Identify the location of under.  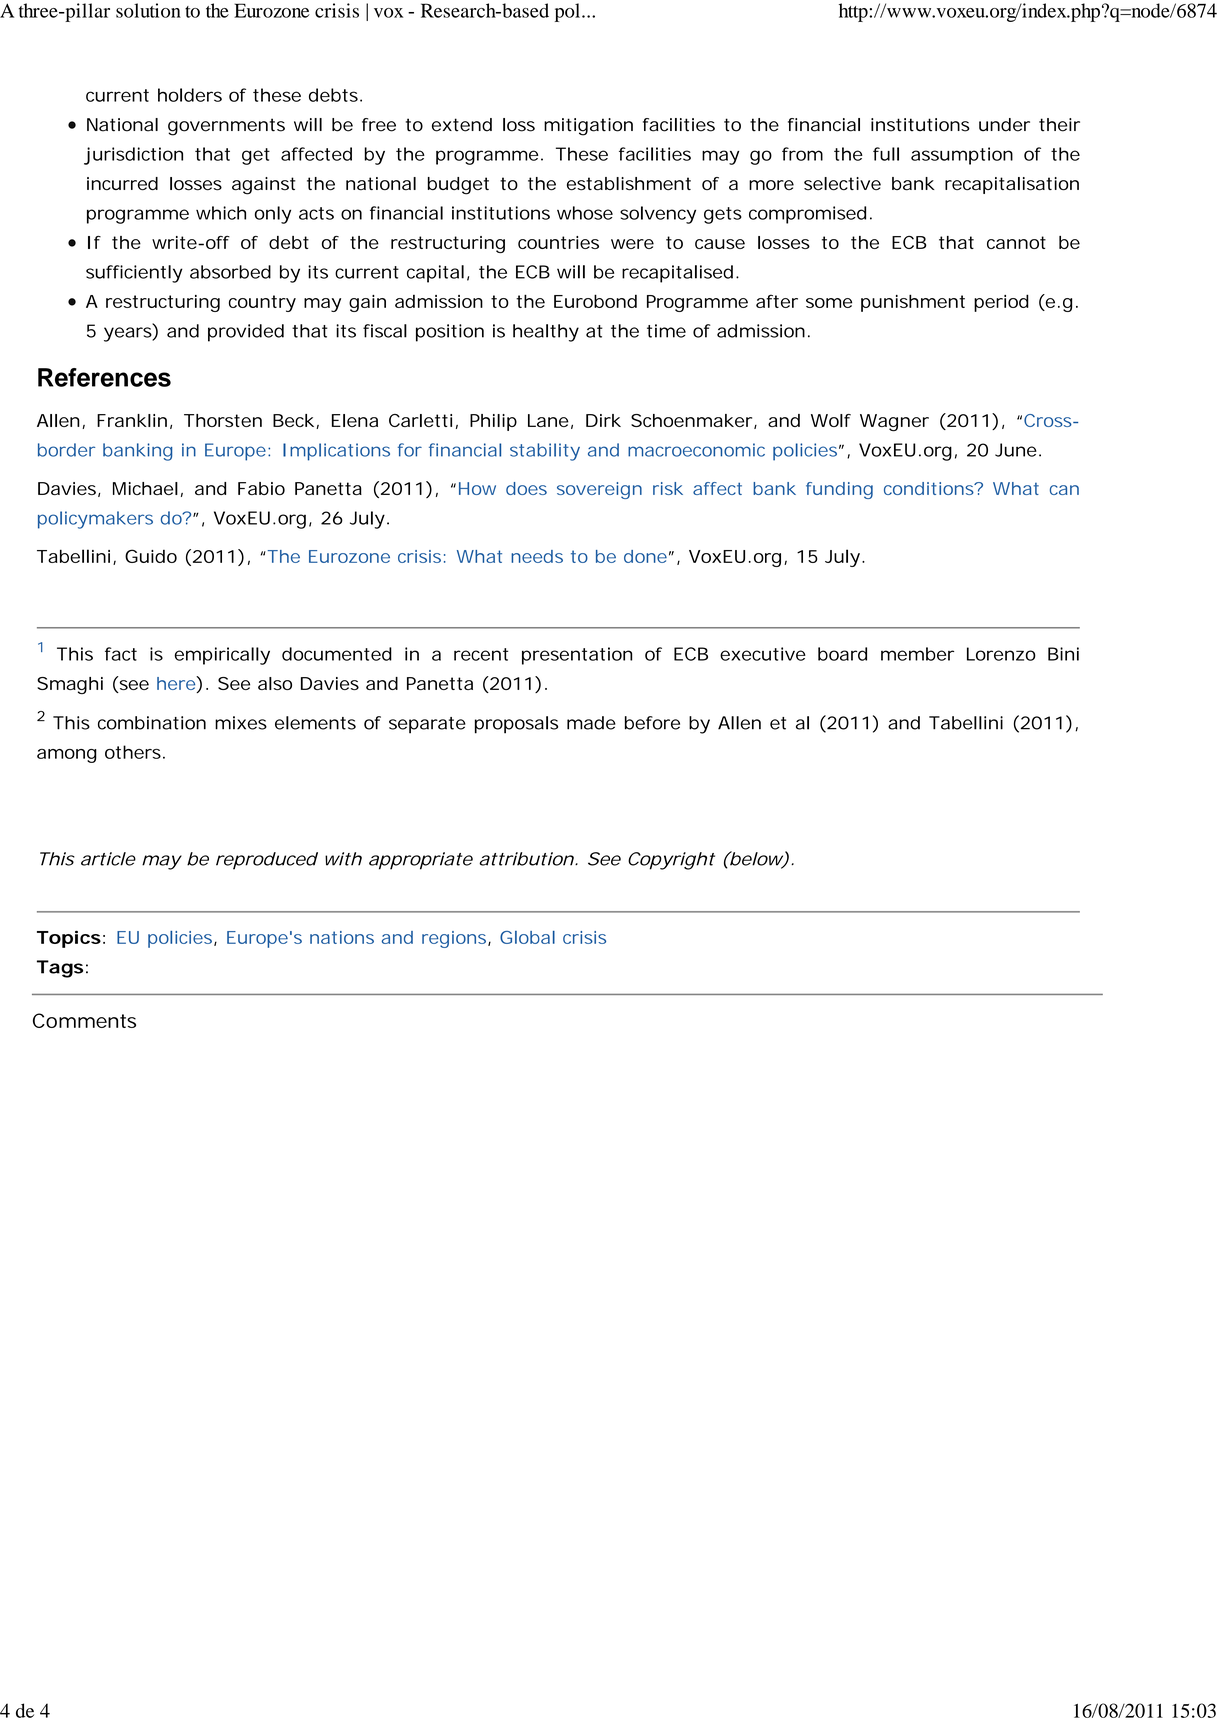
(1004, 125).
